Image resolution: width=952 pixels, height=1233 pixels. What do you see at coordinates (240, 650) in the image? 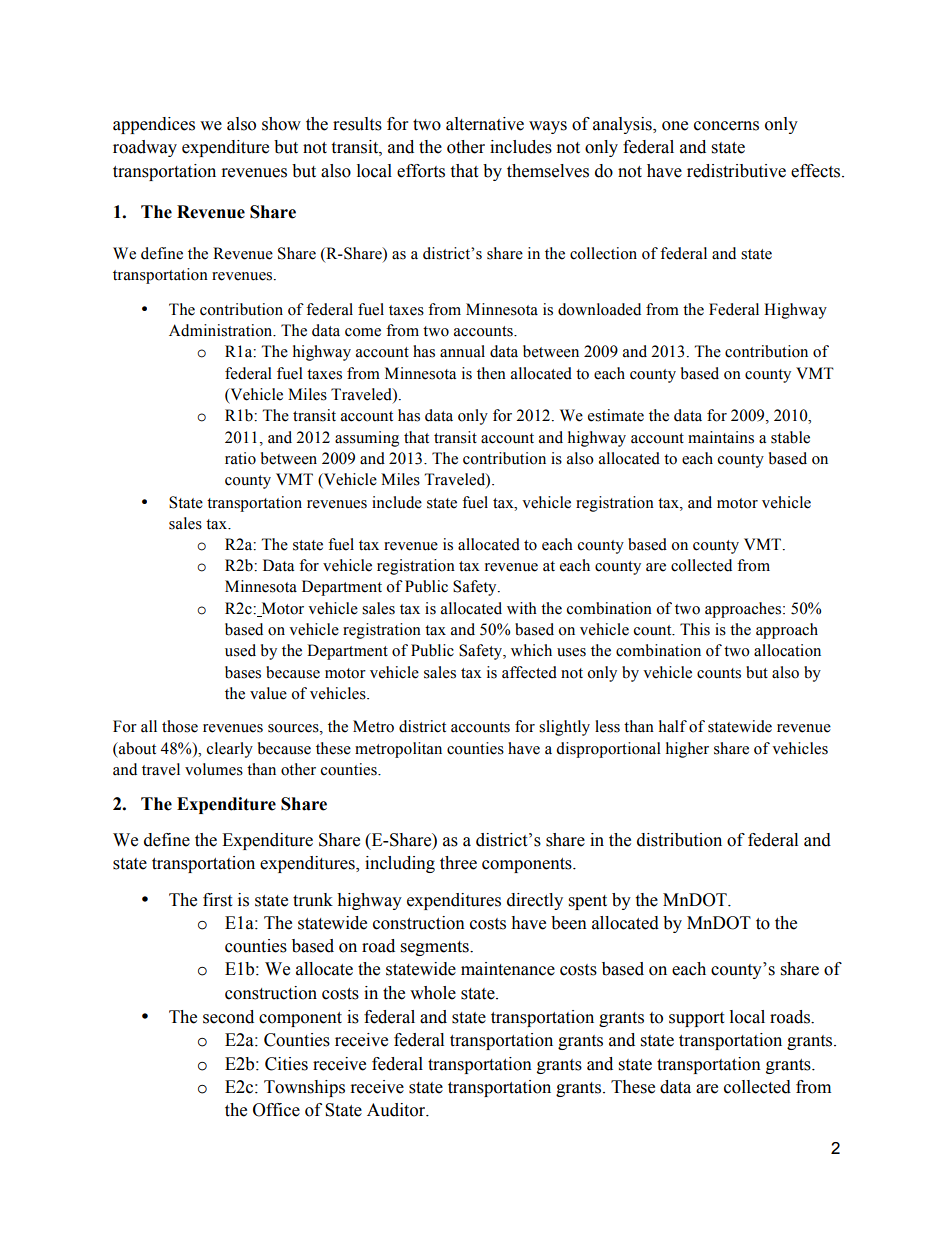
I see `used` at bounding box center [240, 650].
